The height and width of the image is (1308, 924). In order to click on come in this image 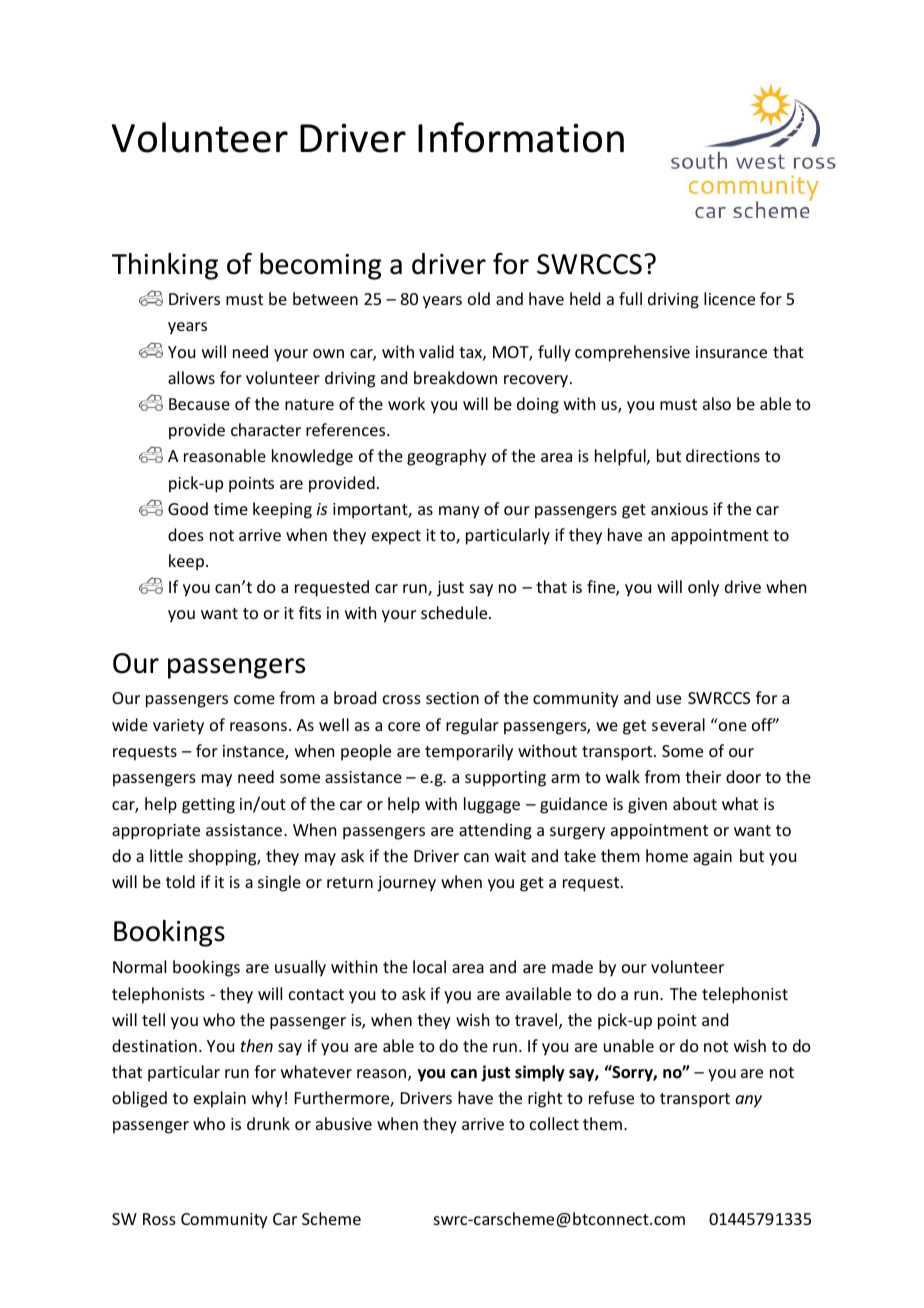, I will do `click(254, 699)`.
